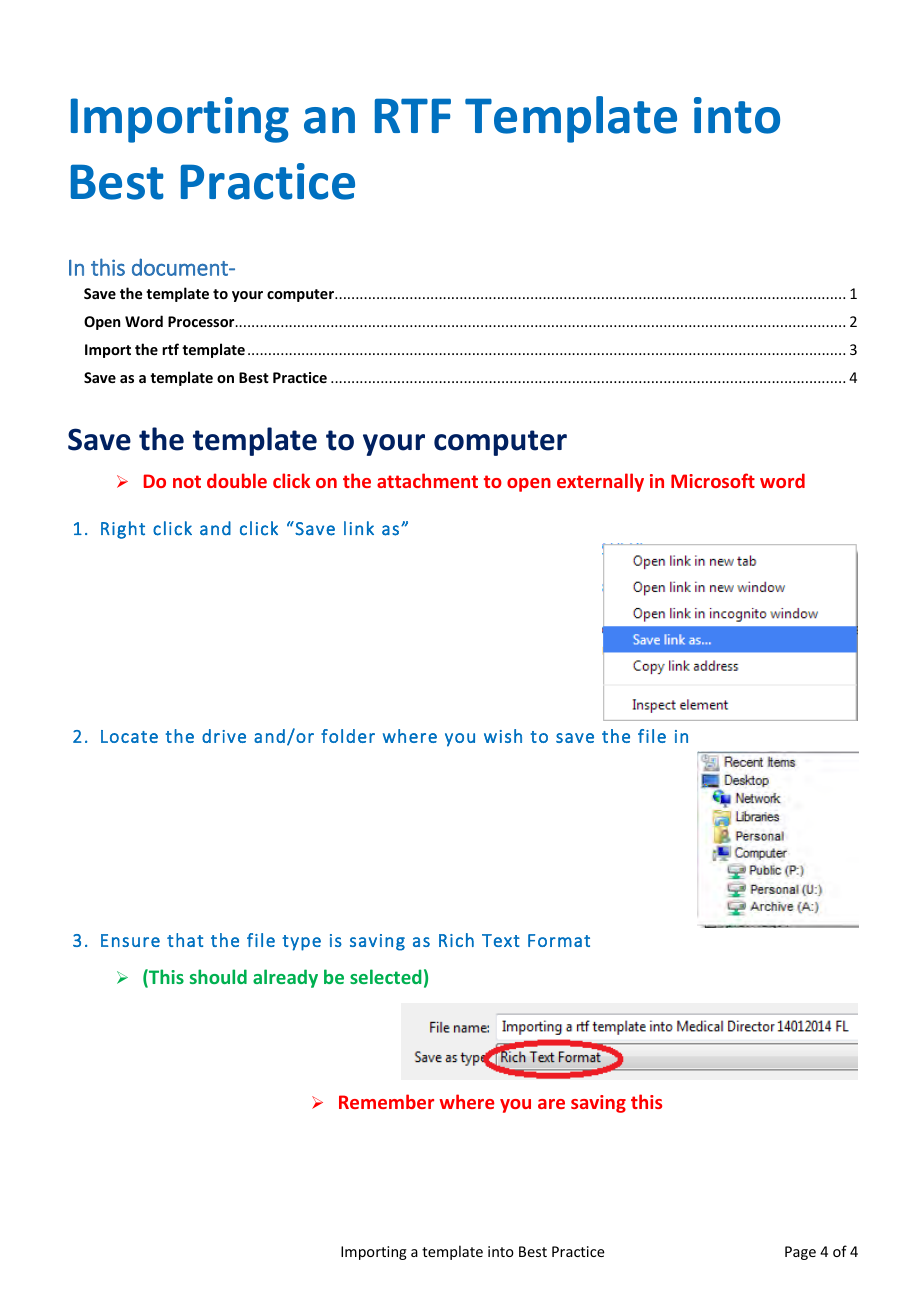 The image size is (924, 1308). What do you see at coordinates (503, 736) in the screenshot?
I see `wish` at bounding box center [503, 736].
